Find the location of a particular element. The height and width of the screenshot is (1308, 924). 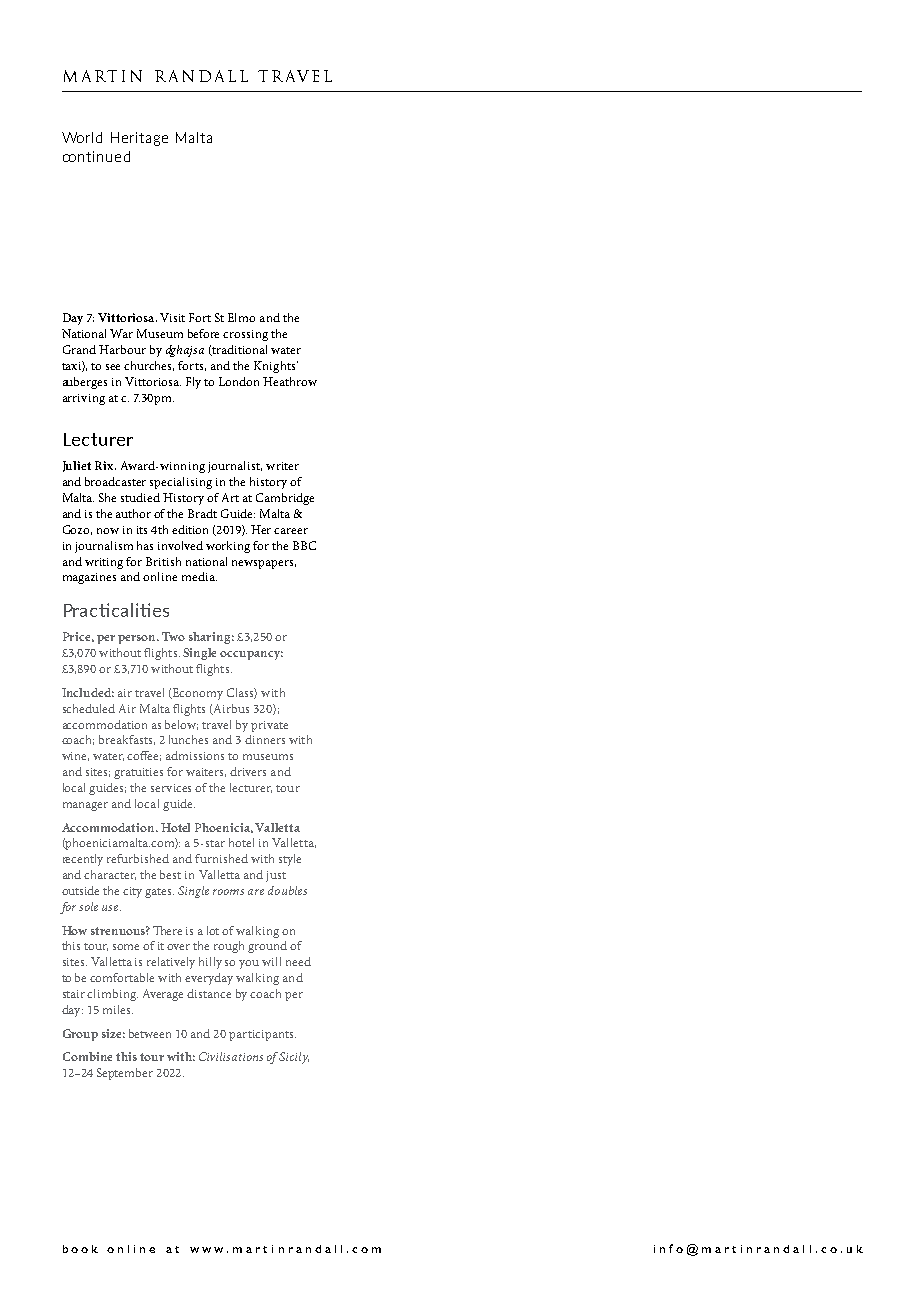

continued is located at coordinates (96, 156).
